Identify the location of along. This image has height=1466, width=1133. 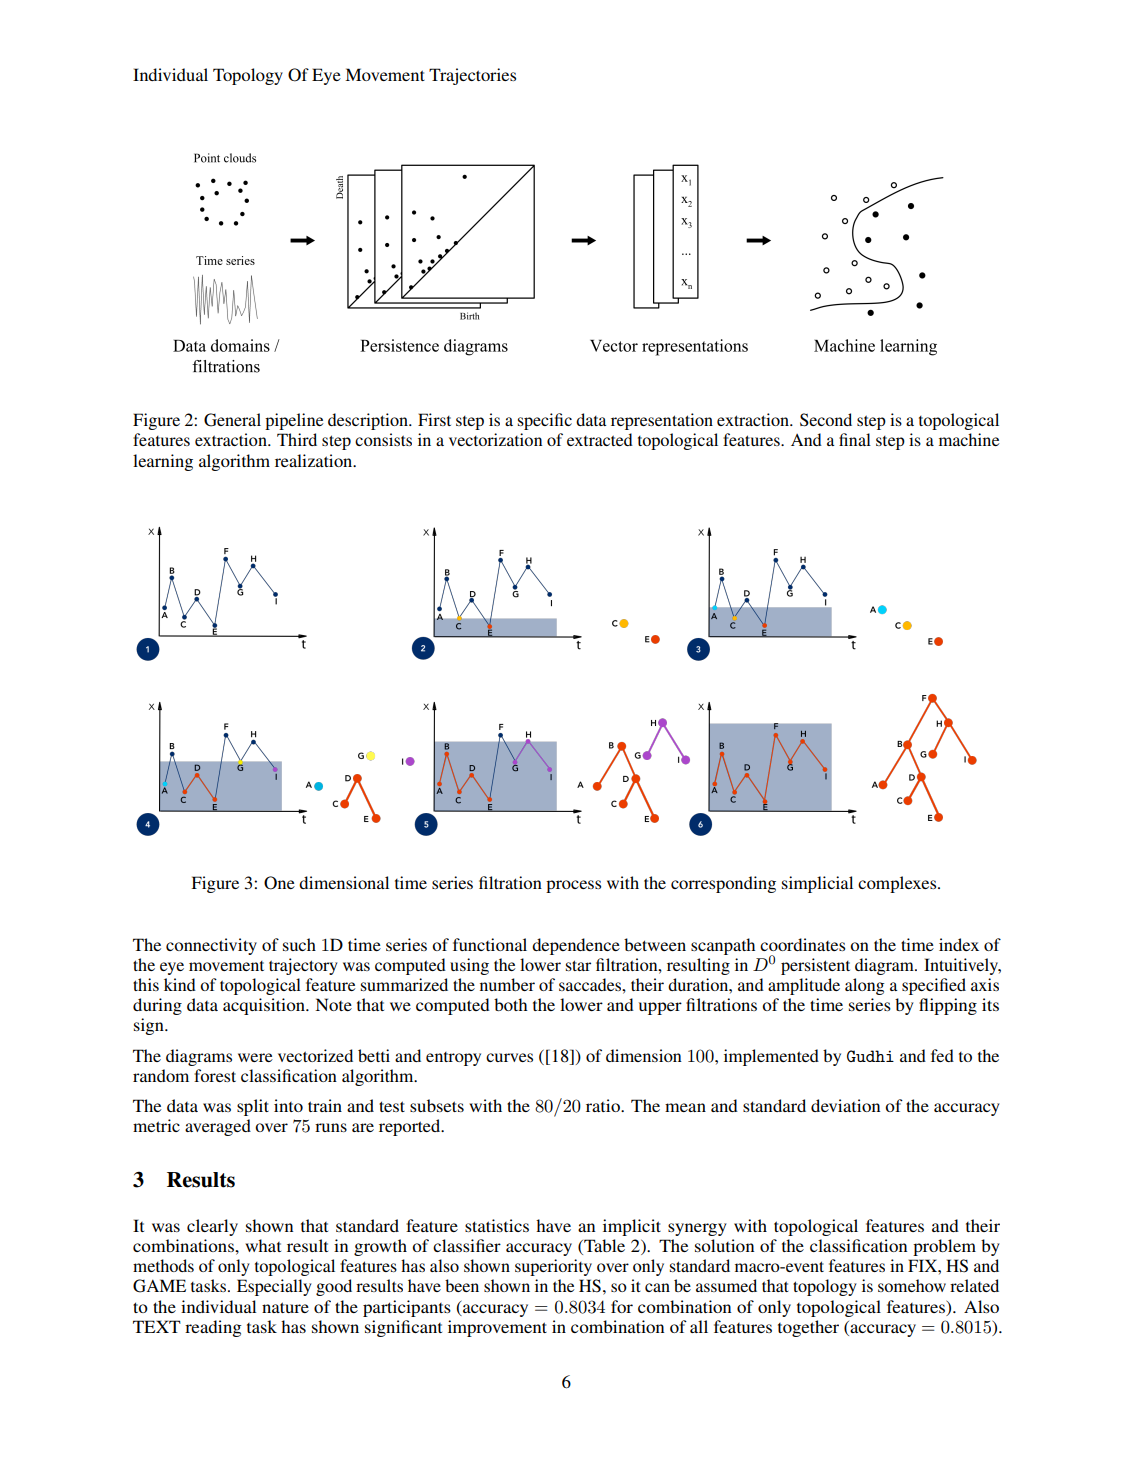
(864, 986).
